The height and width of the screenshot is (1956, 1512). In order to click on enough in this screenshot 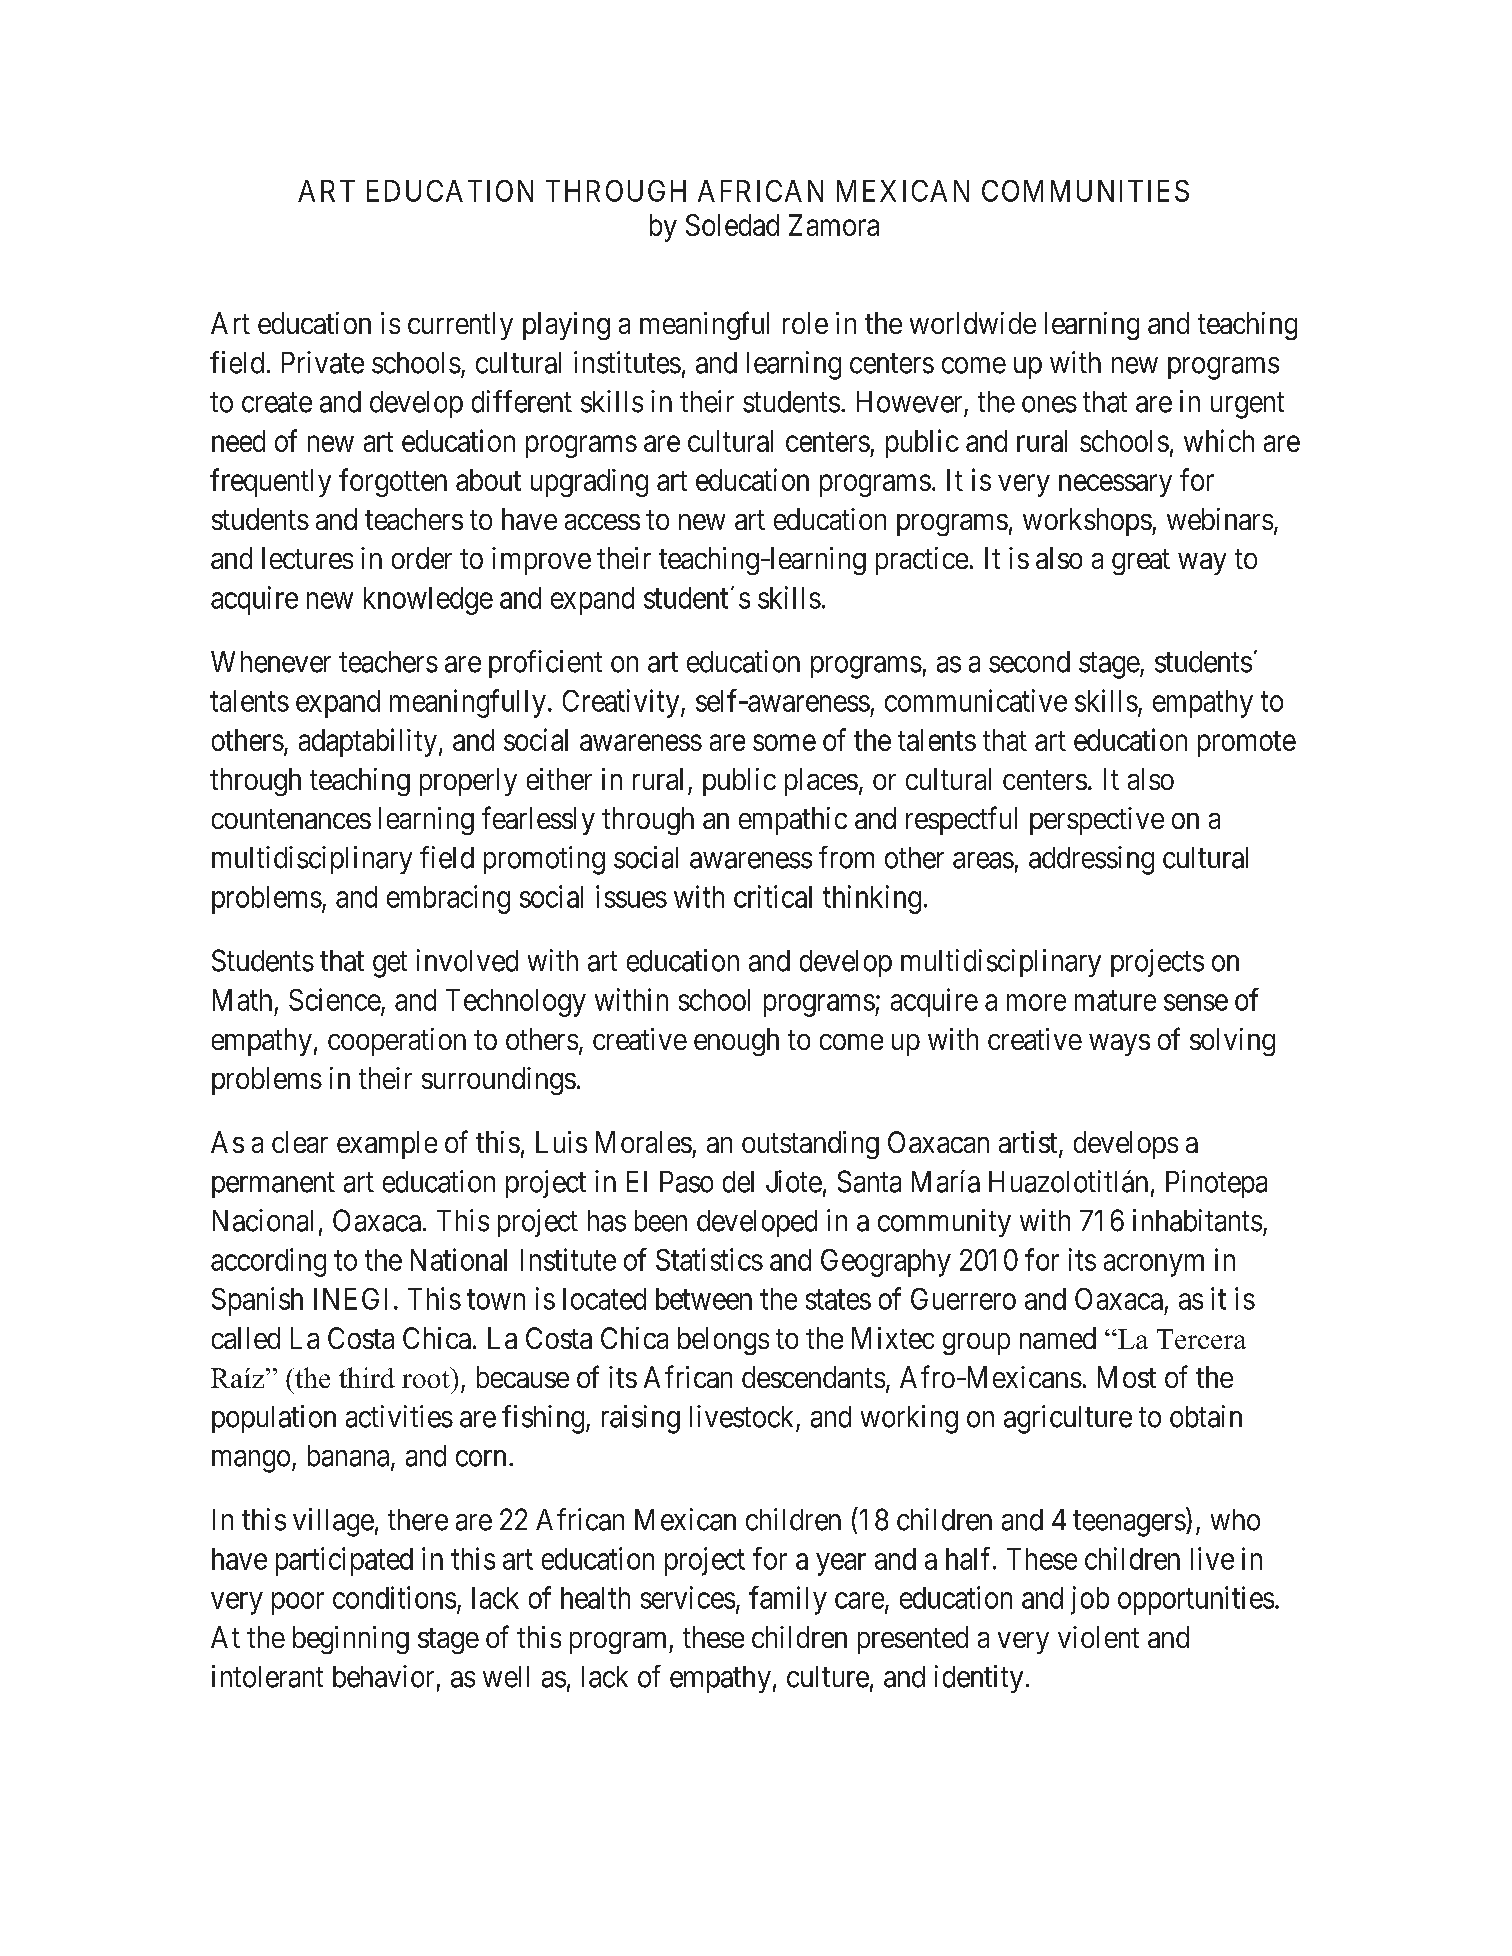, I will do `click(736, 1042)`.
